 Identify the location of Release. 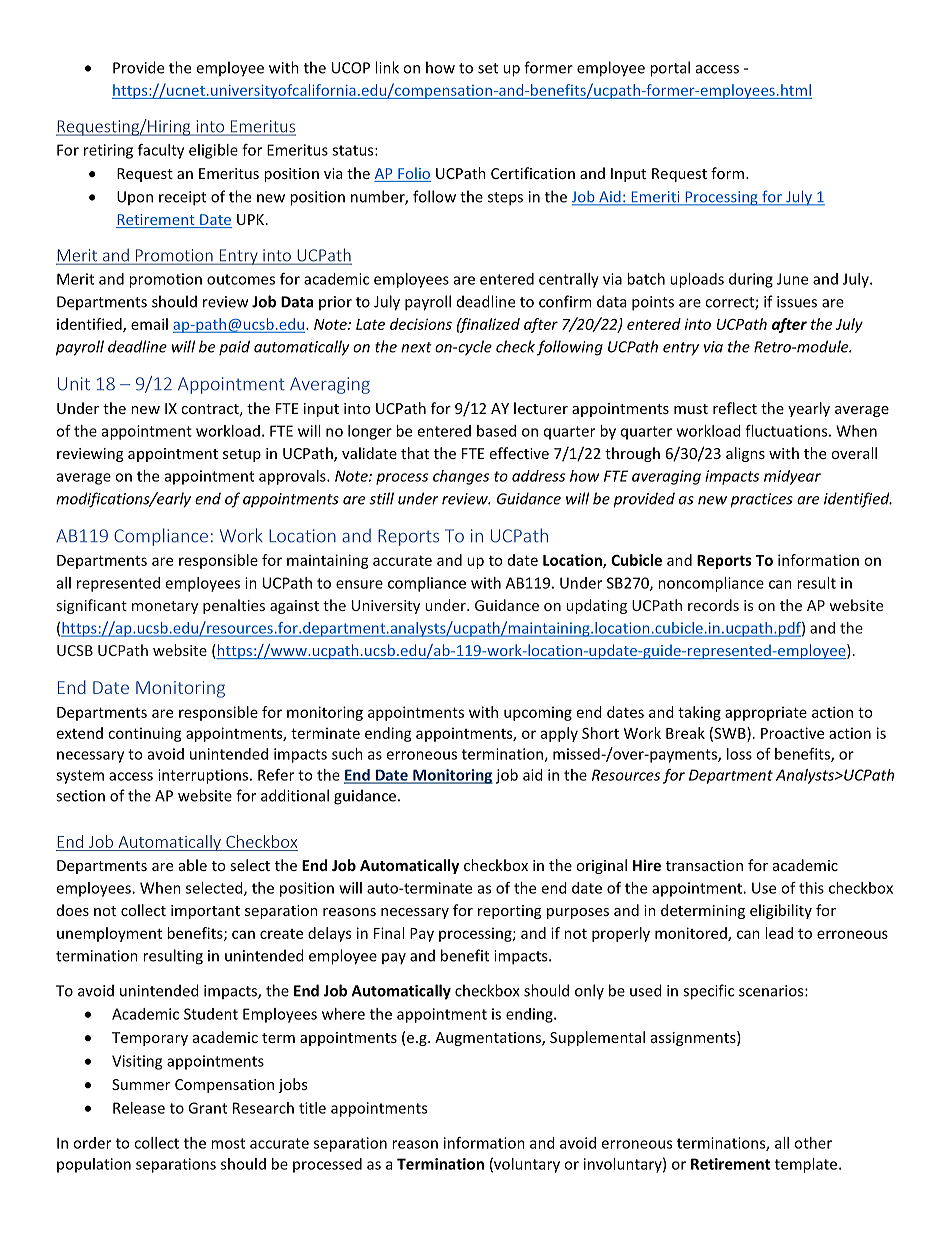
(139, 1108).
